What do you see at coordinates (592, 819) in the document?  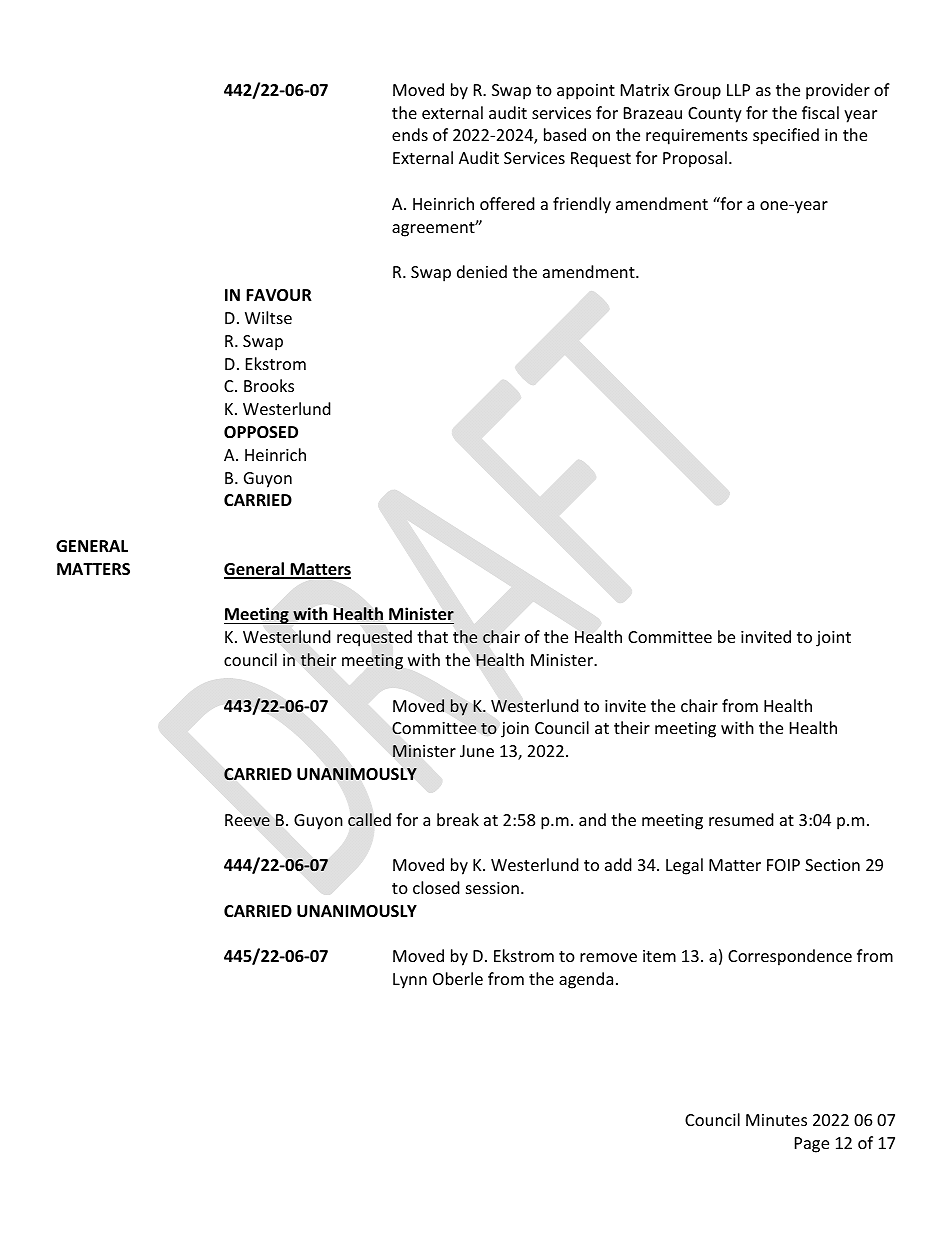 I see `and` at bounding box center [592, 819].
